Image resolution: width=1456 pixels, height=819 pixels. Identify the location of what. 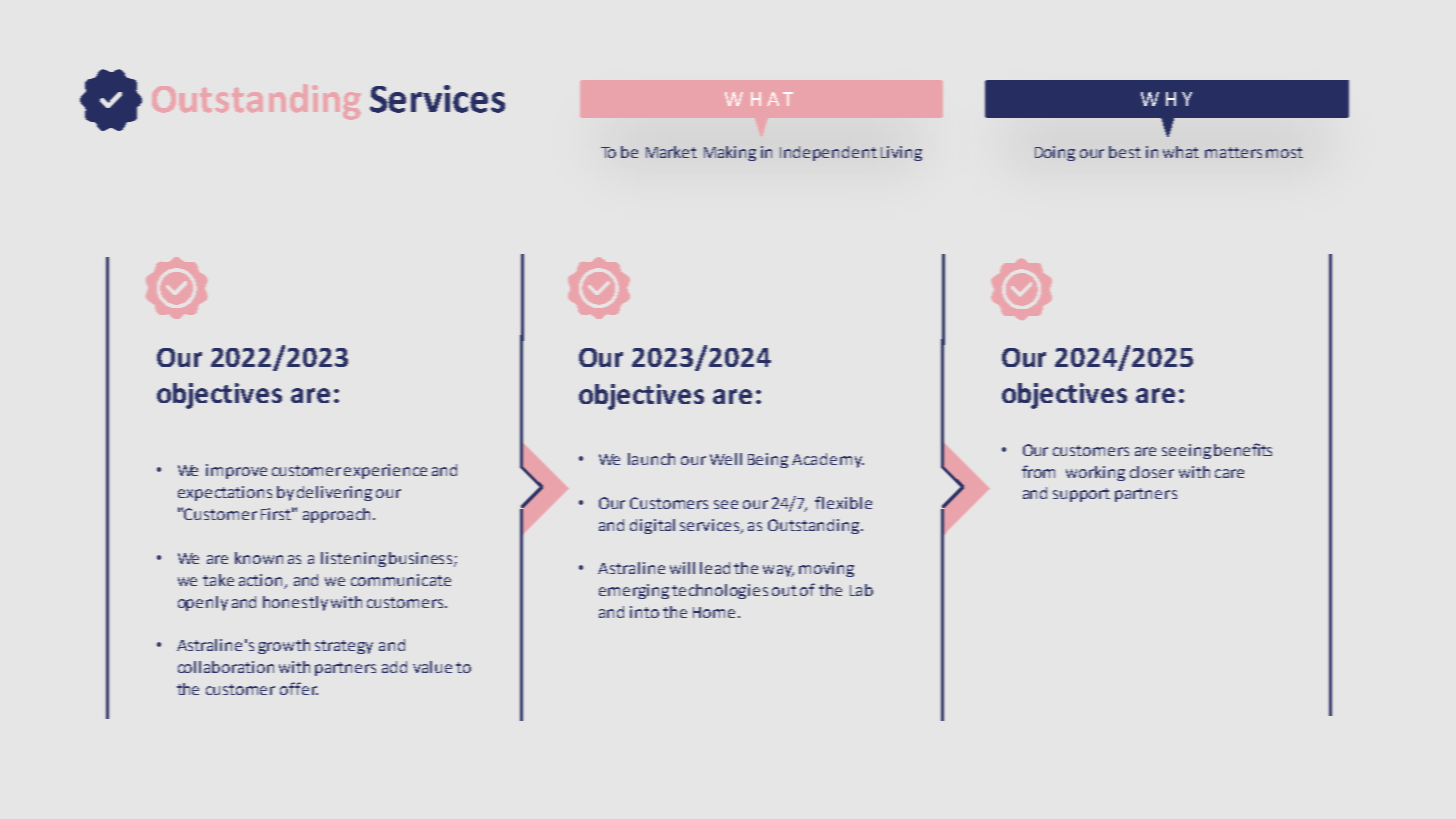
(1181, 152).
